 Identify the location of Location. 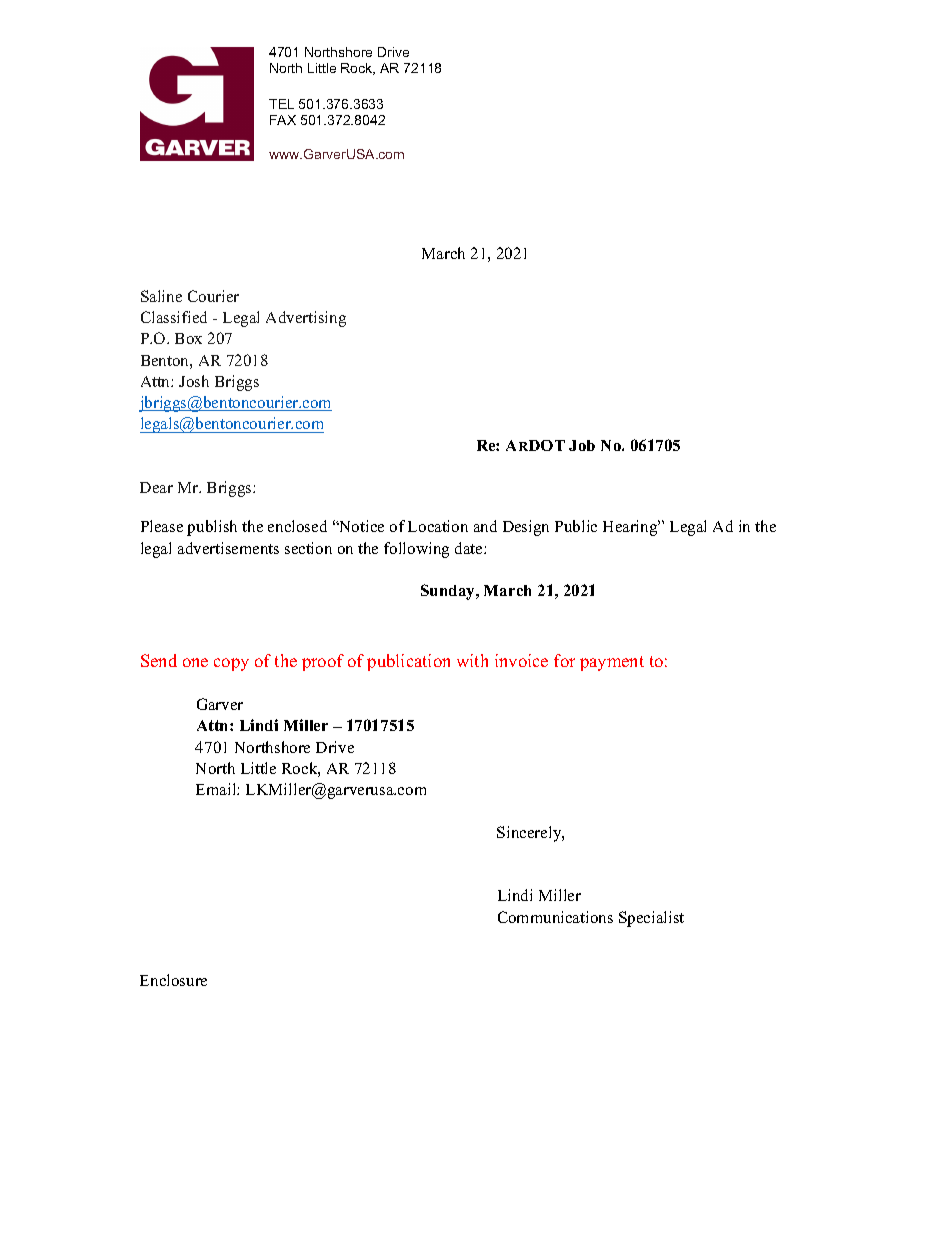
(438, 526).
